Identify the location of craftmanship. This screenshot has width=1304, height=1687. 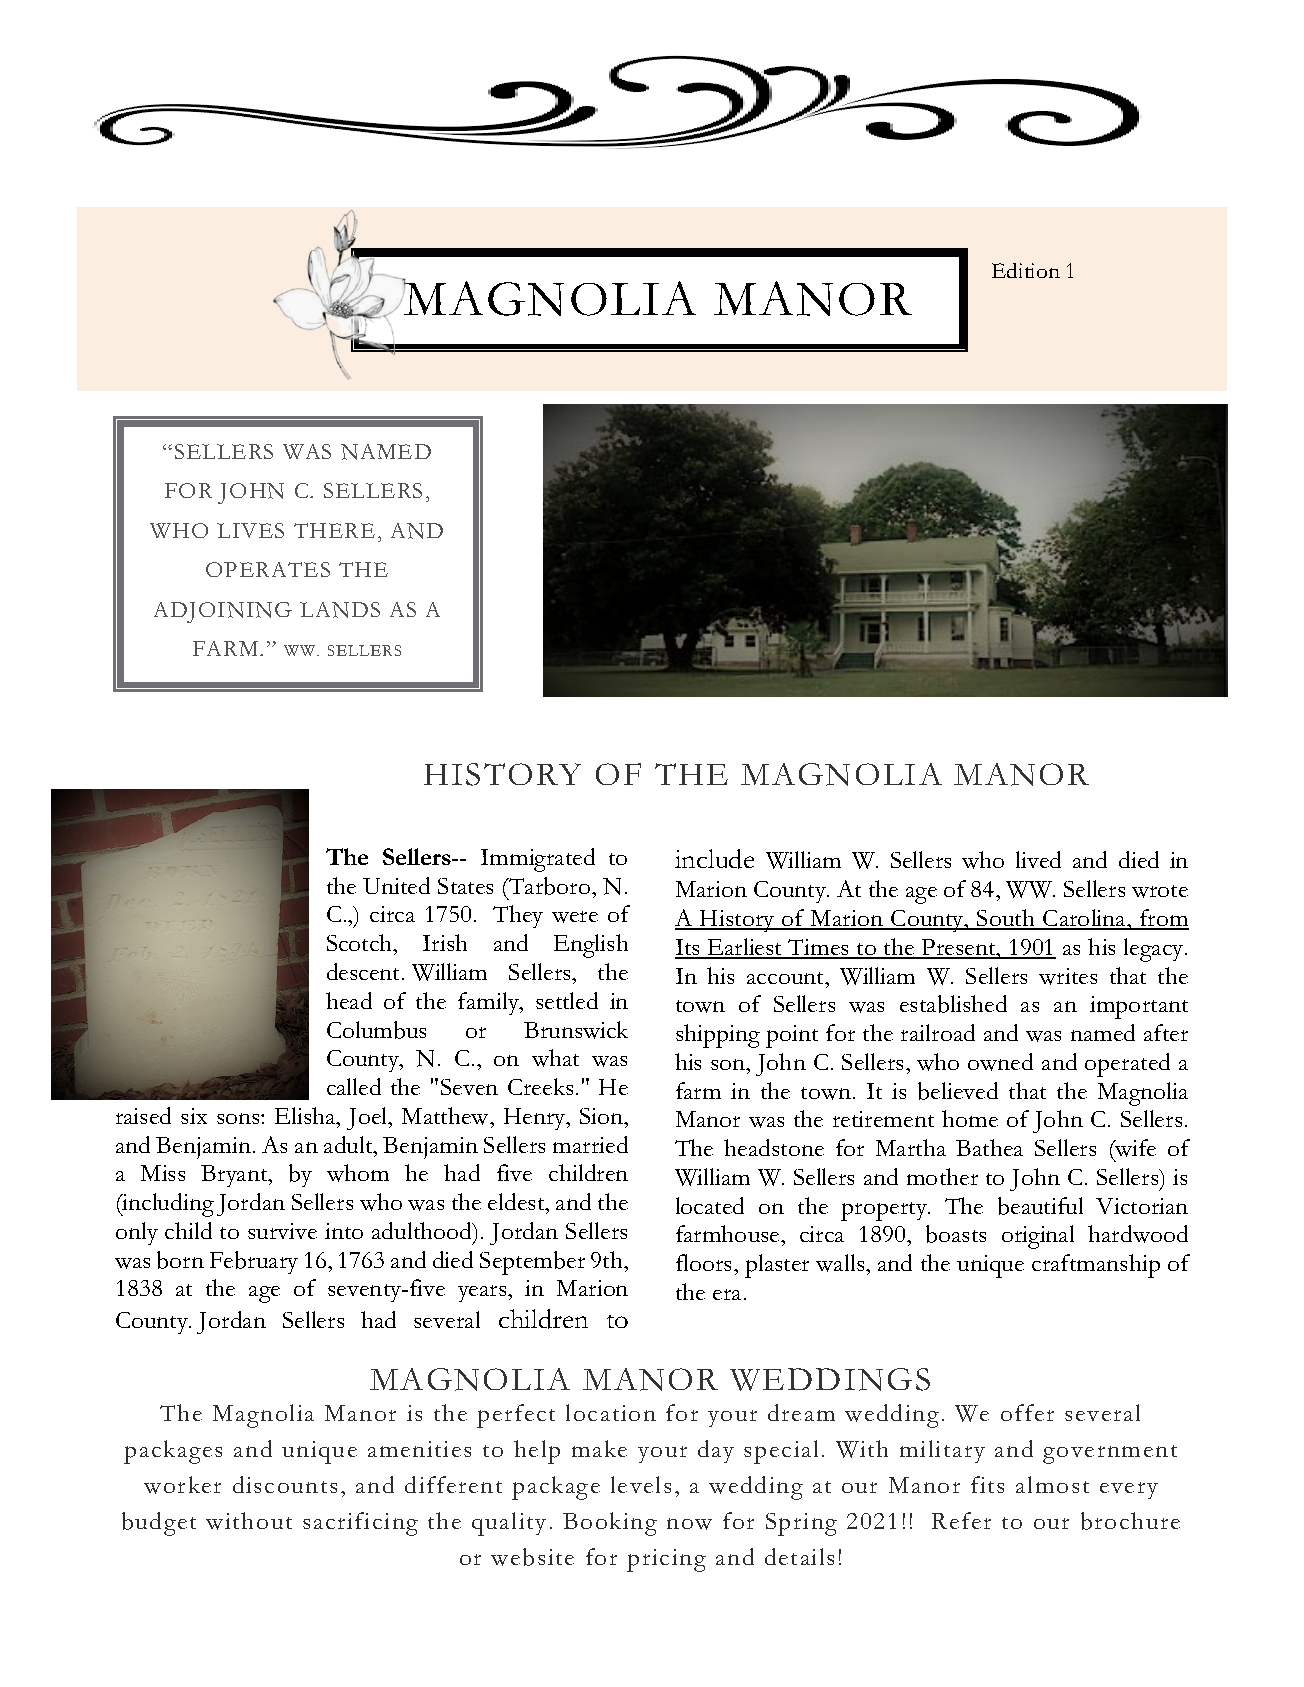
(1096, 1266).
